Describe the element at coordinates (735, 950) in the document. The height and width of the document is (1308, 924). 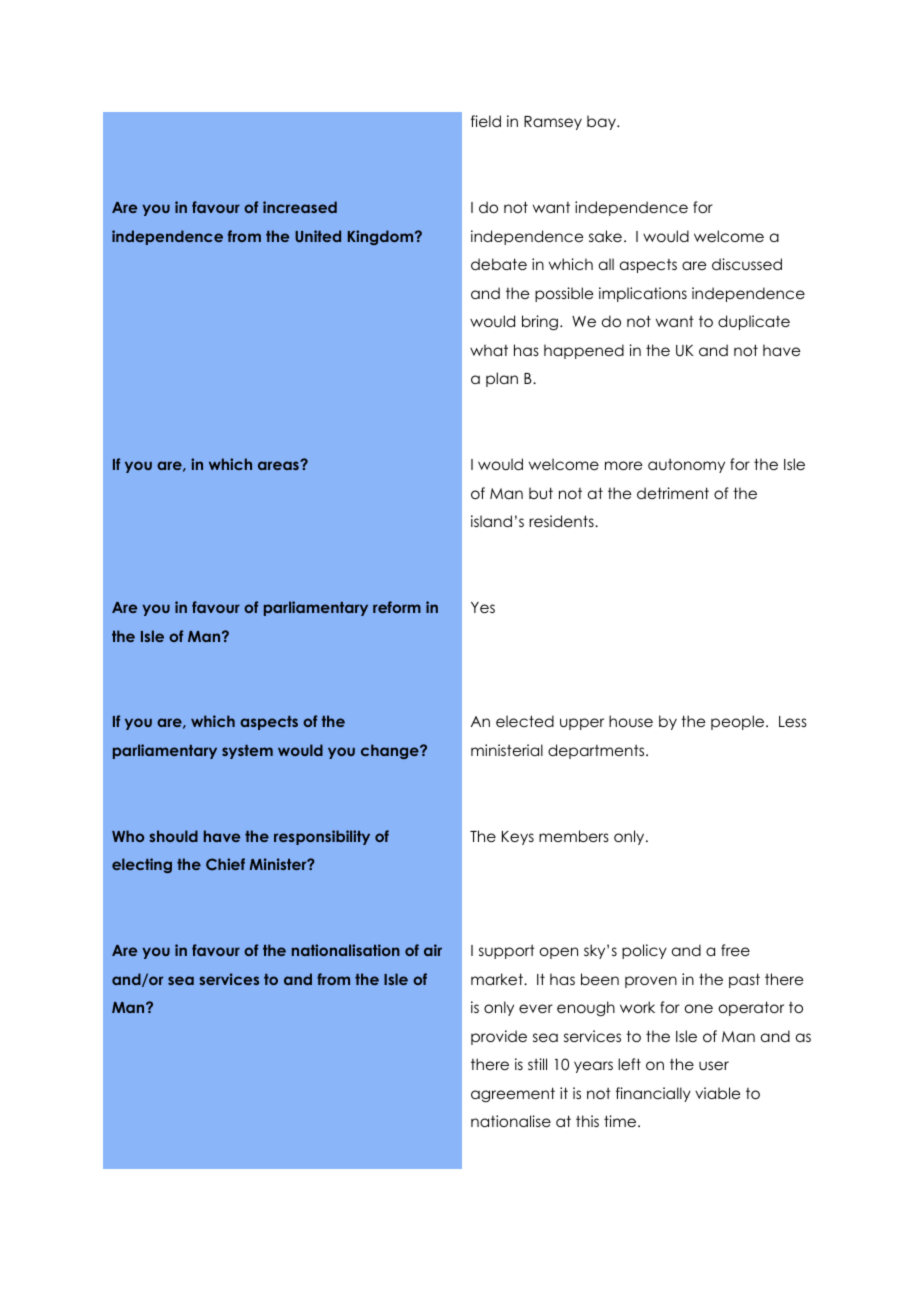
I see `free` at that location.
